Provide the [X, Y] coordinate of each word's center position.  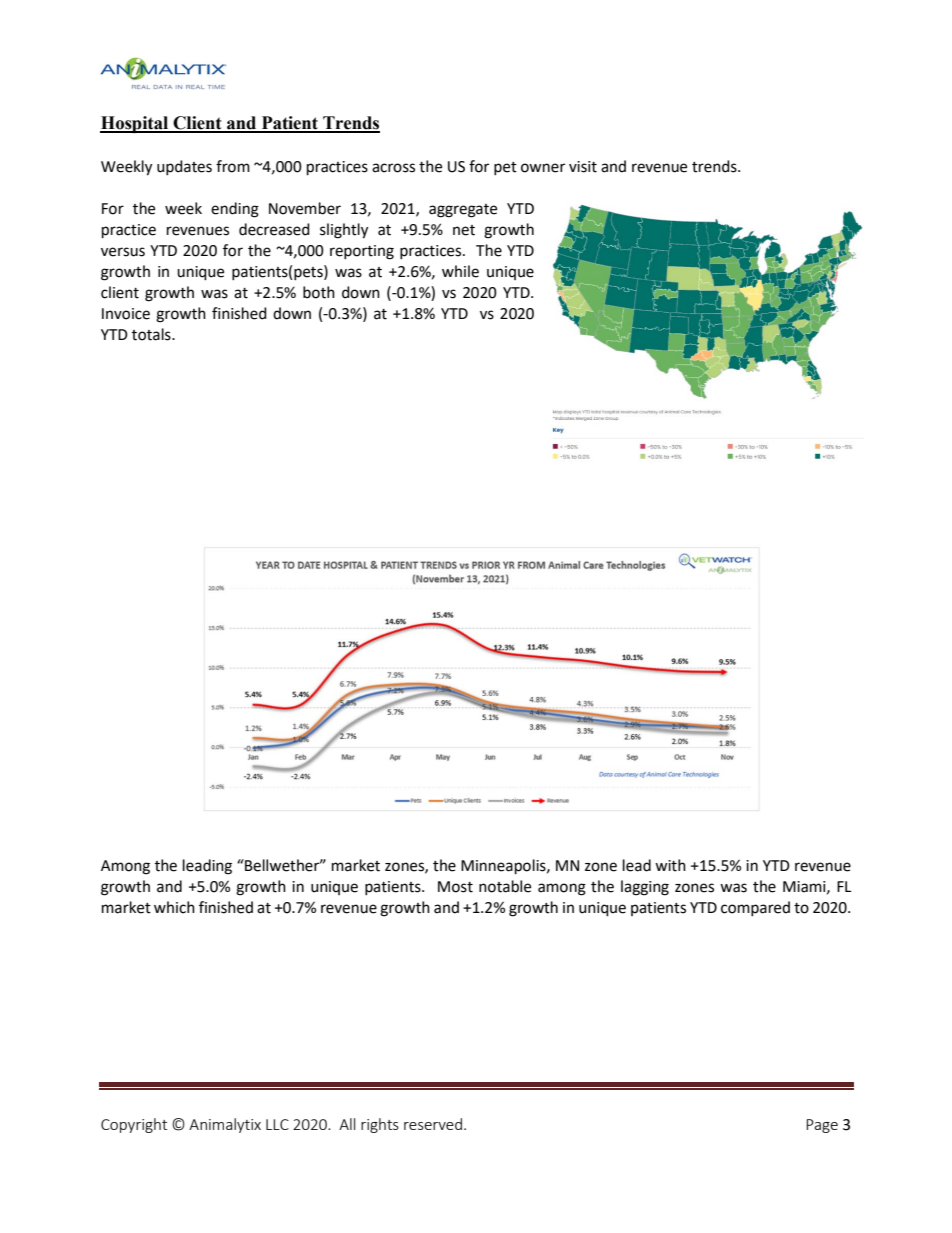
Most [455, 887]
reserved [433, 1124]
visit [583, 167]
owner [543, 168]
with [670, 865]
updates [184, 167]
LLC [277, 1124]
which [174, 907]
